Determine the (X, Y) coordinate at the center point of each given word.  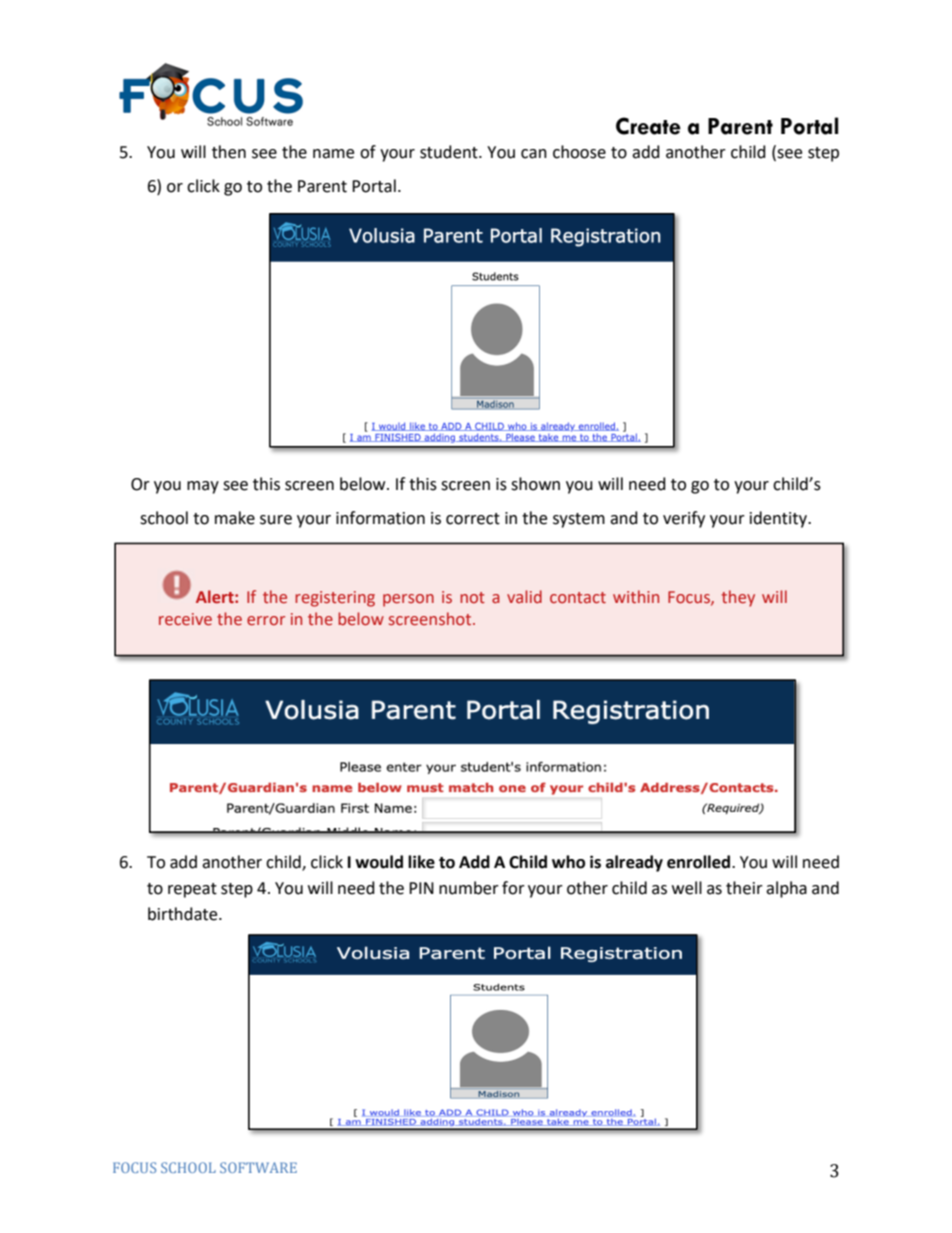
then (229, 152)
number (469, 888)
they (738, 598)
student (450, 152)
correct (473, 519)
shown (535, 484)
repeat (192, 890)
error (266, 621)
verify (684, 519)
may (203, 487)
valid (524, 596)
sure (276, 520)
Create (648, 126)
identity (780, 519)
